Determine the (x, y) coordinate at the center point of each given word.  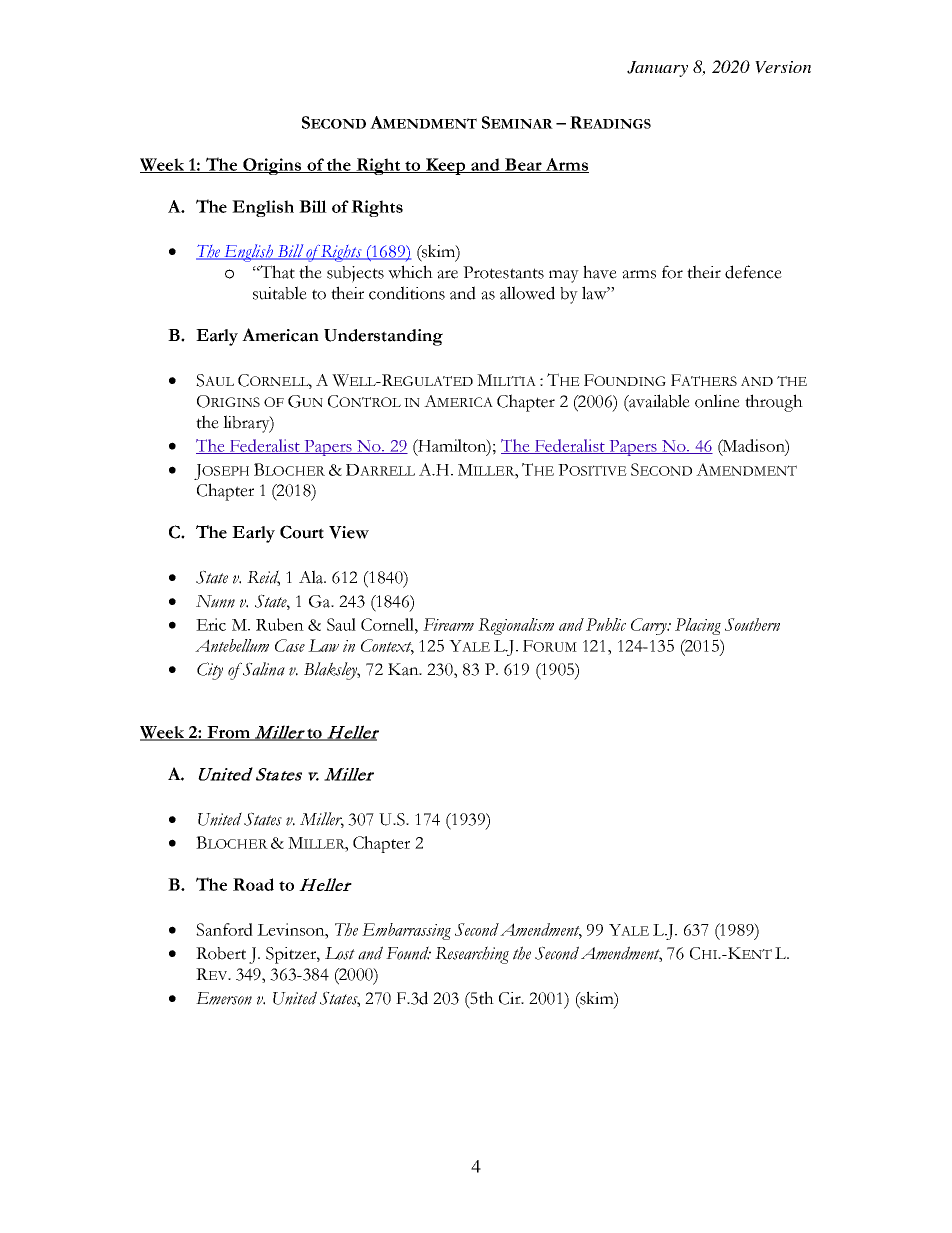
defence (753, 272)
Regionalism (516, 626)
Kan (404, 669)
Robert (221, 953)
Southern (752, 624)
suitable (280, 293)
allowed (527, 293)
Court (302, 532)
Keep (446, 166)
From (229, 733)
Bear (523, 165)
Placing (698, 626)
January (657, 69)
